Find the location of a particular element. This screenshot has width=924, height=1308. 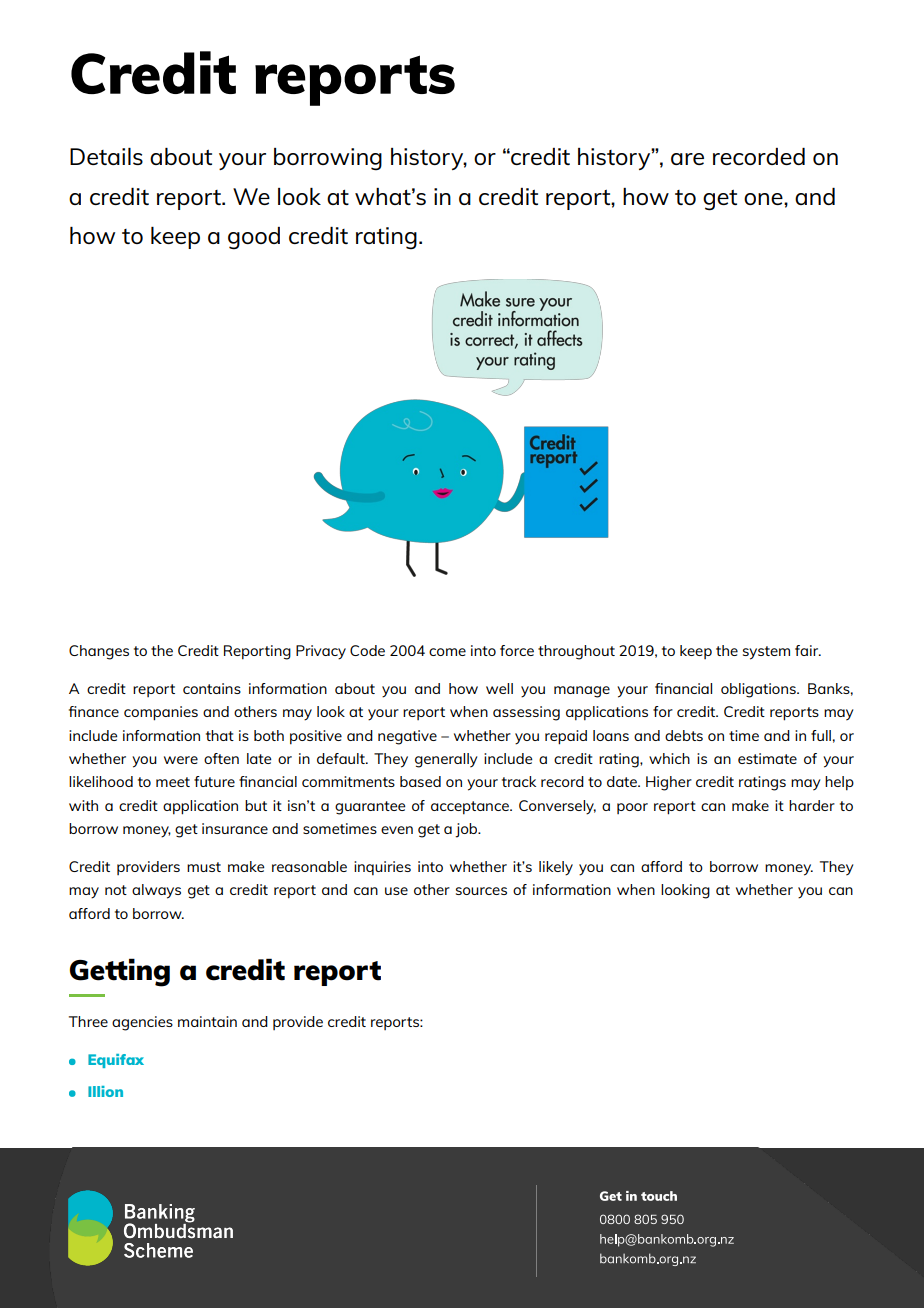

good is located at coordinates (254, 238).
